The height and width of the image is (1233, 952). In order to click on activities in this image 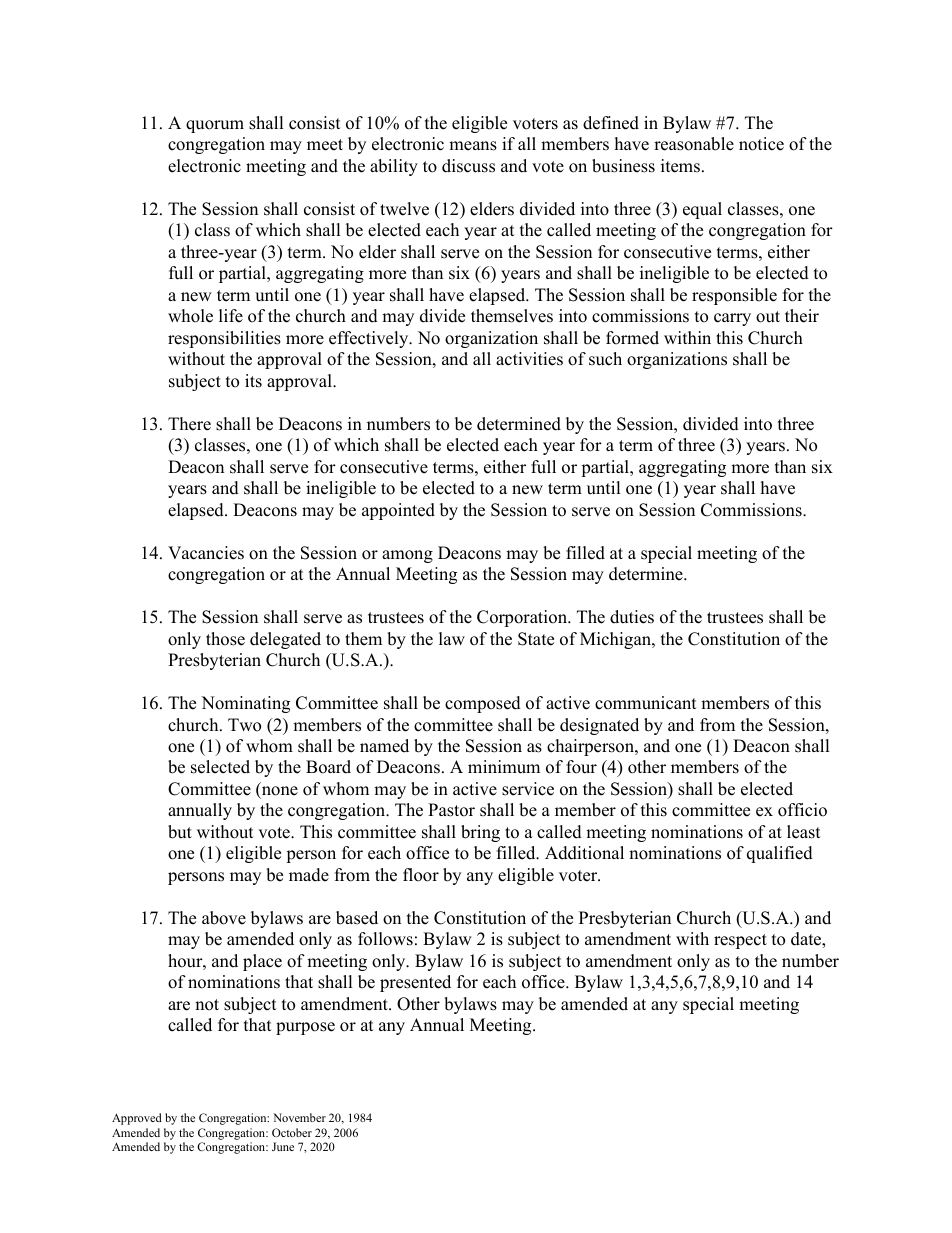, I will do `click(529, 359)`.
